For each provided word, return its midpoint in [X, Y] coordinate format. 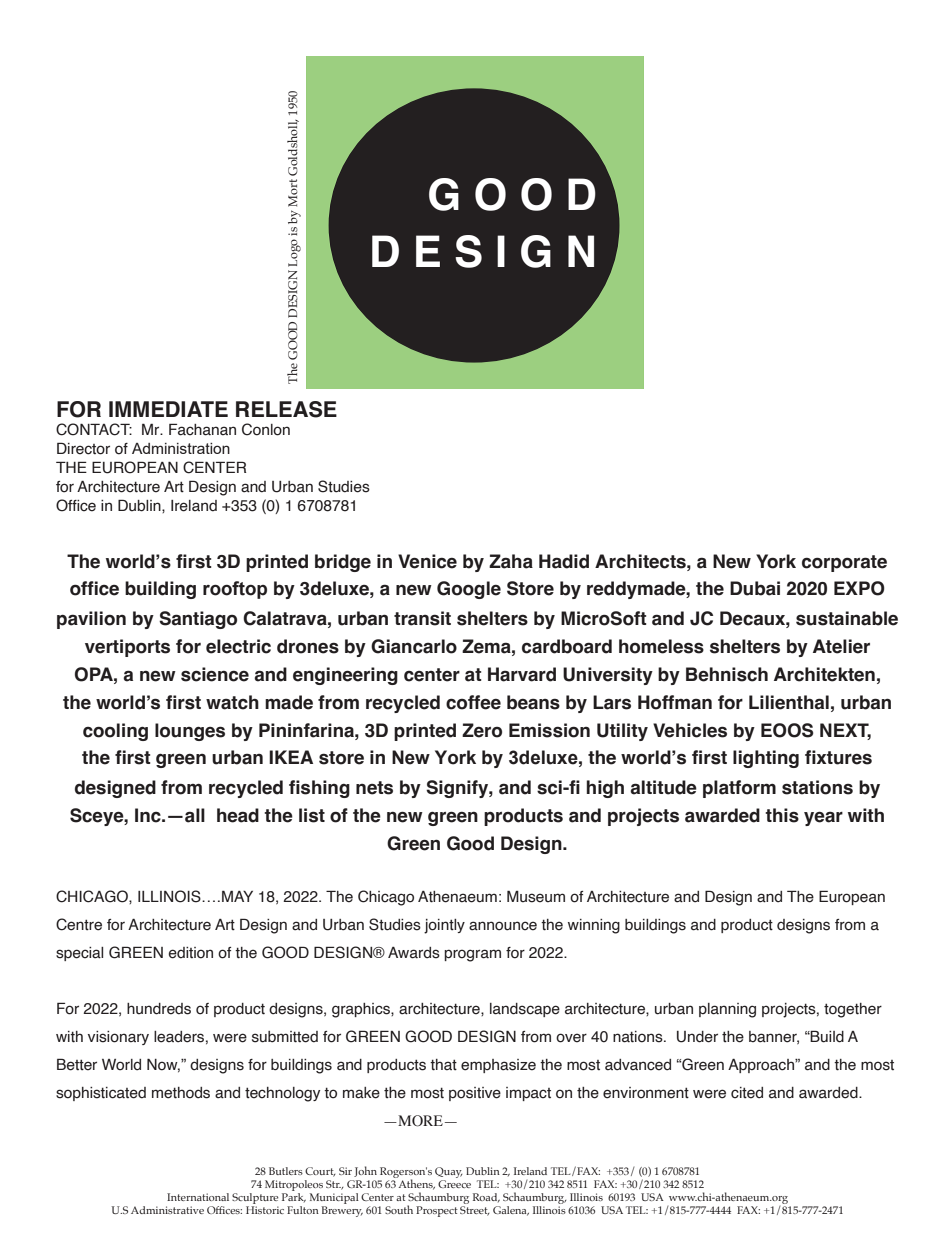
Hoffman [675, 702]
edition [191, 953]
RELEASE [286, 409]
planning [727, 1010]
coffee [473, 702]
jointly [444, 926]
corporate [844, 563]
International [198, 1197]
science [215, 674]
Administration [181, 448]
